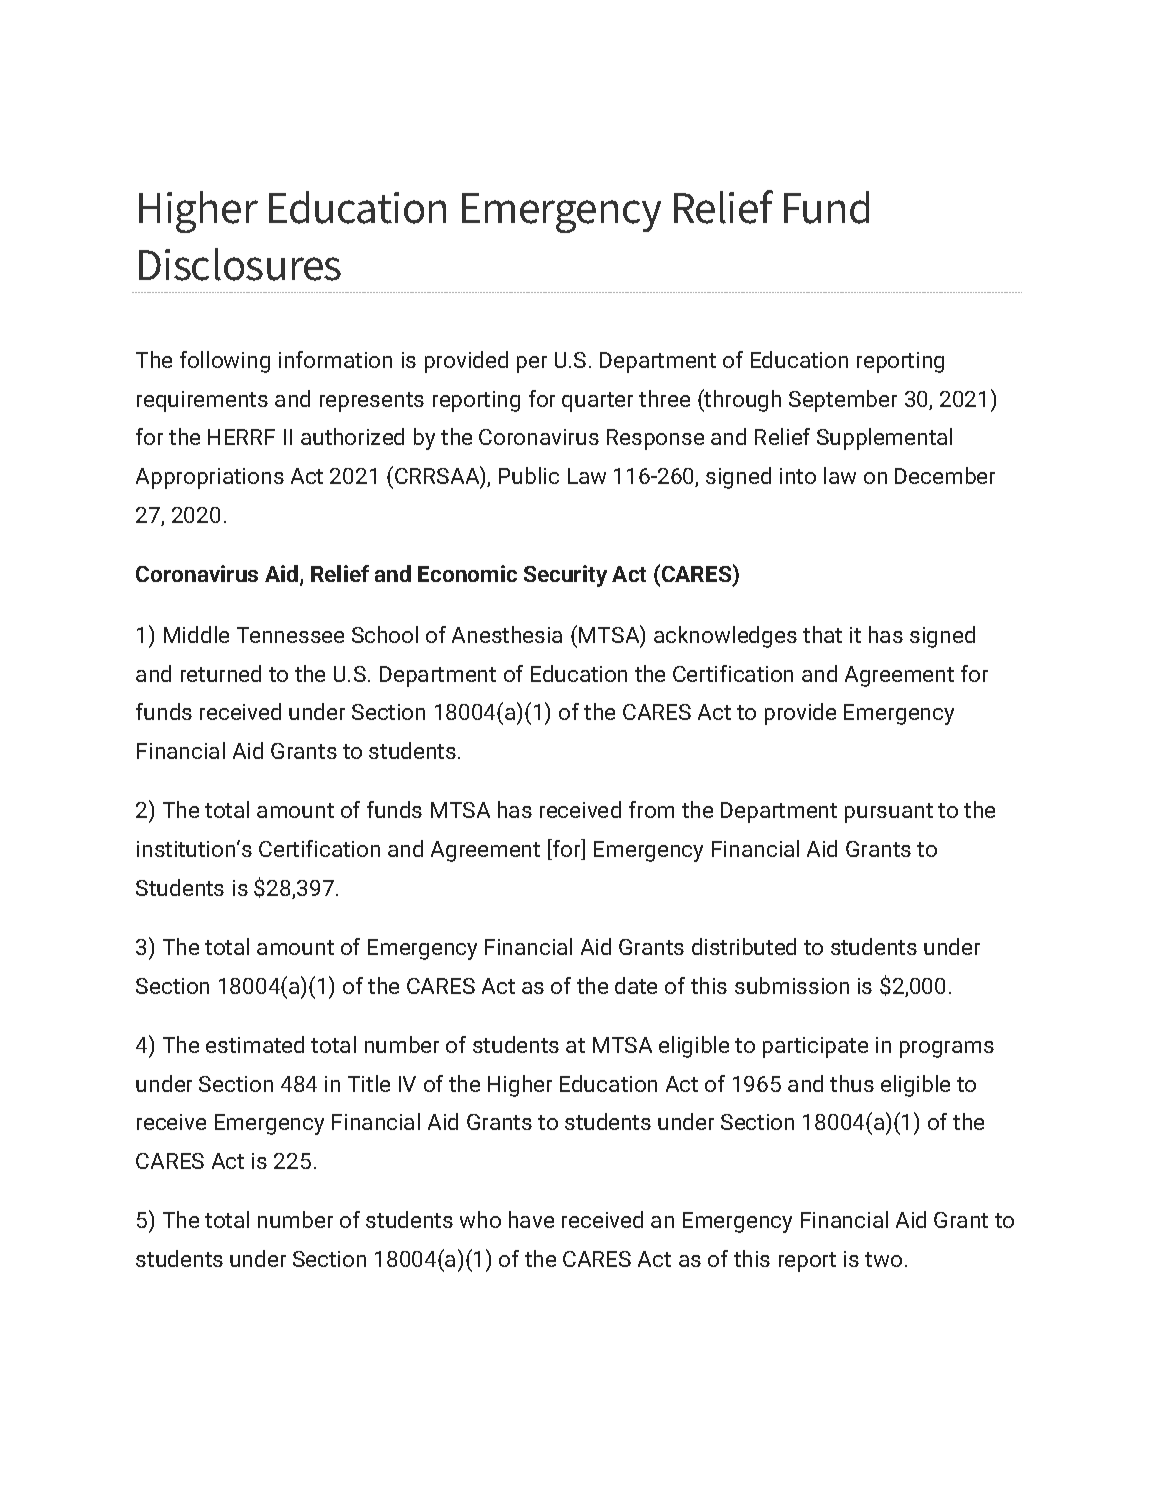 The height and width of the image is (1494, 1154). Describe the element at coordinates (255, 1044) in the image. I see `estimated` at that location.
